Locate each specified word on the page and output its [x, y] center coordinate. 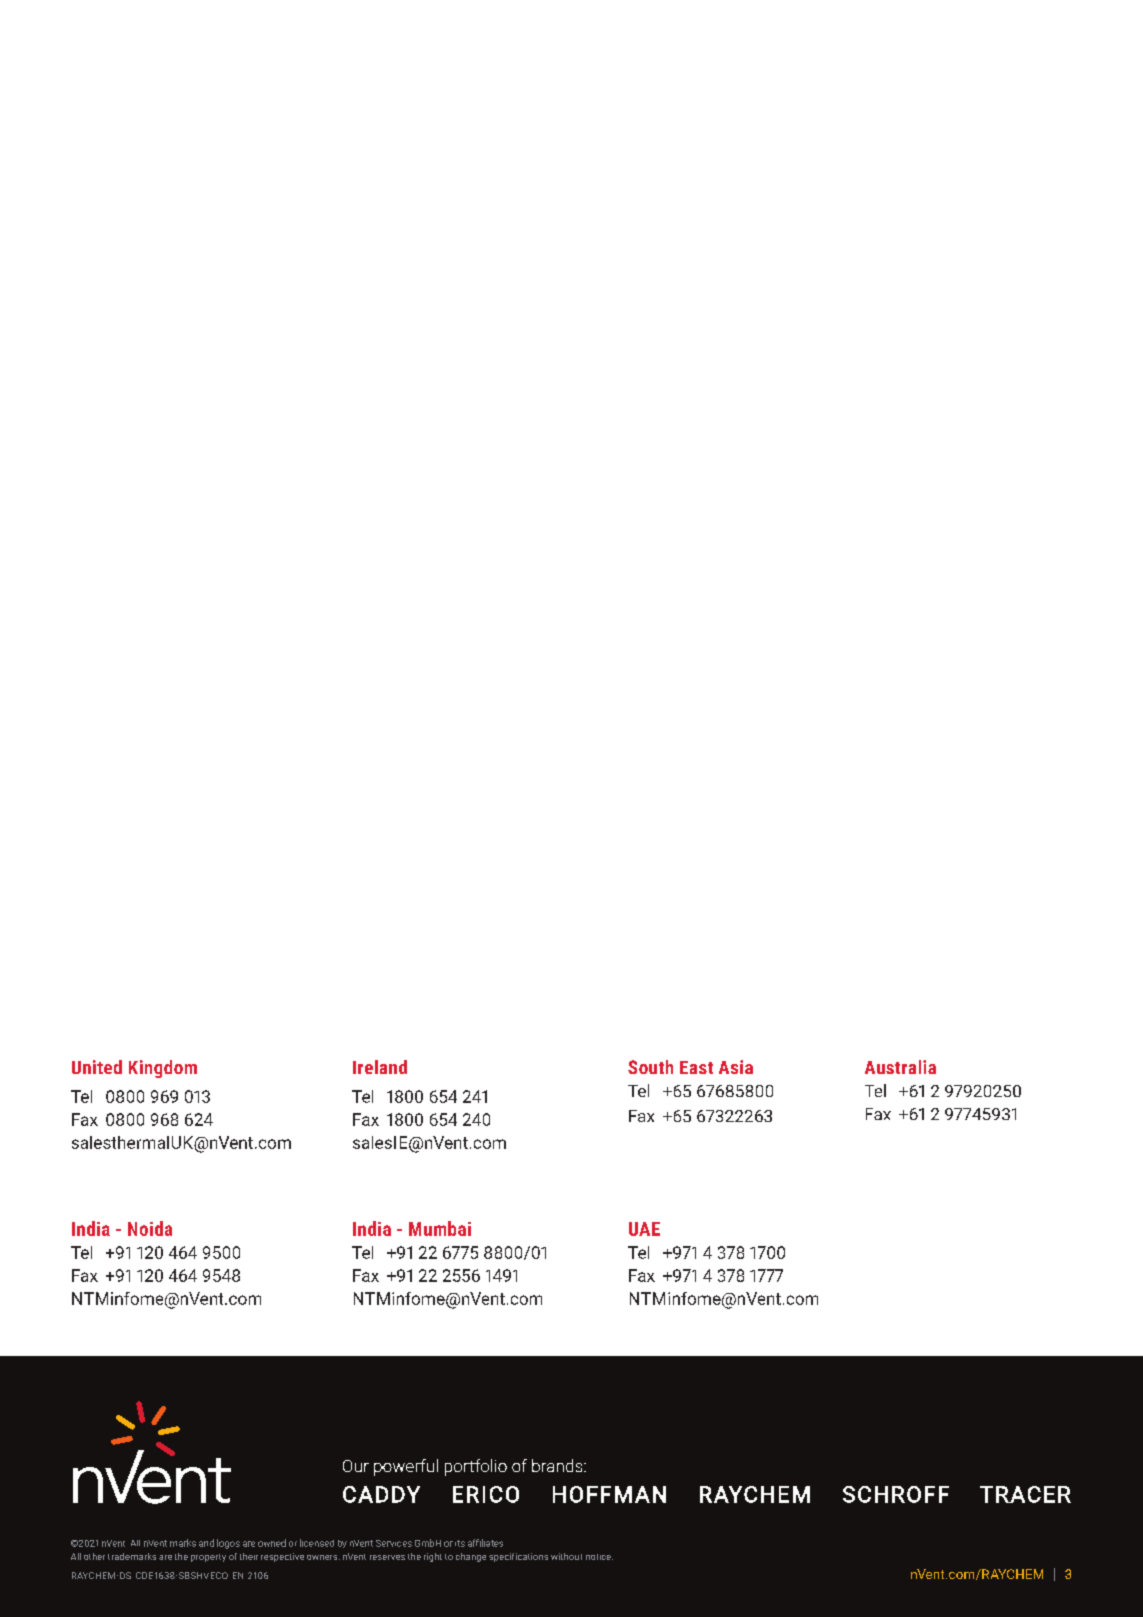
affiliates [485, 1543]
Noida [150, 1228]
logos [228, 1544]
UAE [644, 1229]
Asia [736, 1067]
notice [599, 1557]
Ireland [380, 1067]
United [97, 1067]
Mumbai [440, 1228]
